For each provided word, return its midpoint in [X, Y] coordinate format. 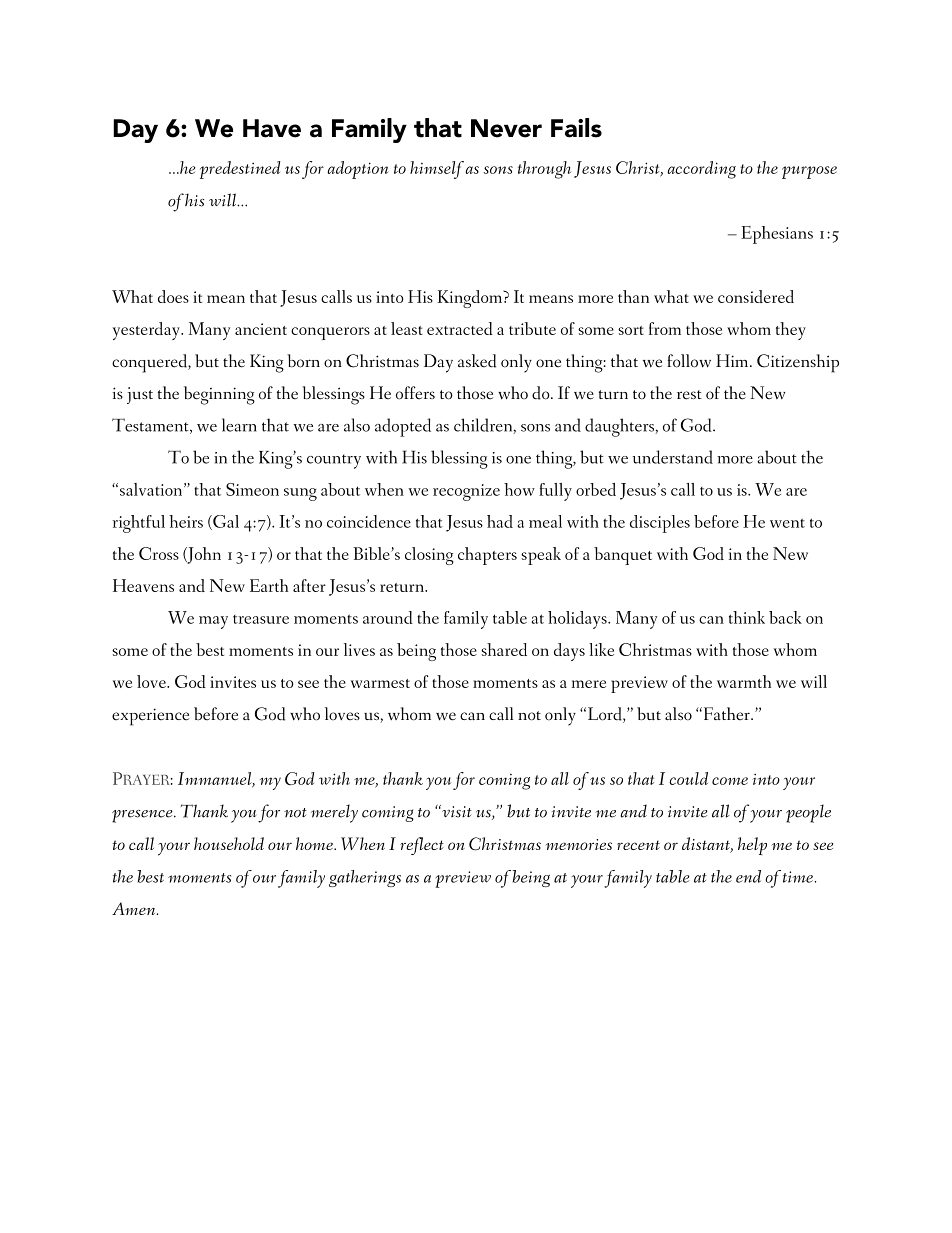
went [787, 523]
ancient [261, 329]
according [701, 170]
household [229, 843]
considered [756, 296]
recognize [466, 492]
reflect [422, 846]
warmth [744, 681]
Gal [225, 522]
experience [150, 717]
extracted [460, 328]
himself [437, 170]
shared [504, 649]
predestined [240, 170]
